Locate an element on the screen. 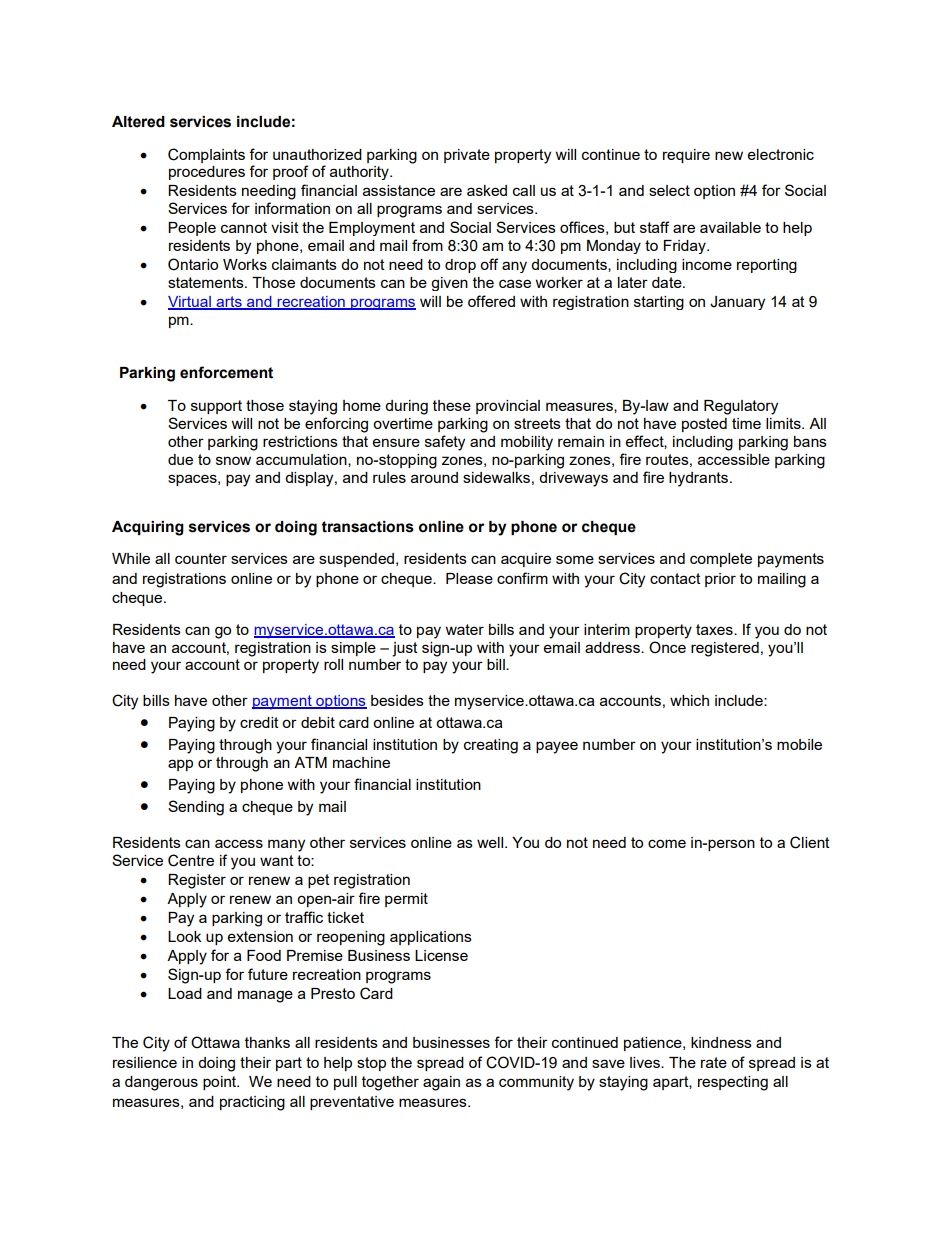 The height and width of the screenshot is (1233, 952). Complaints is located at coordinates (206, 155).
